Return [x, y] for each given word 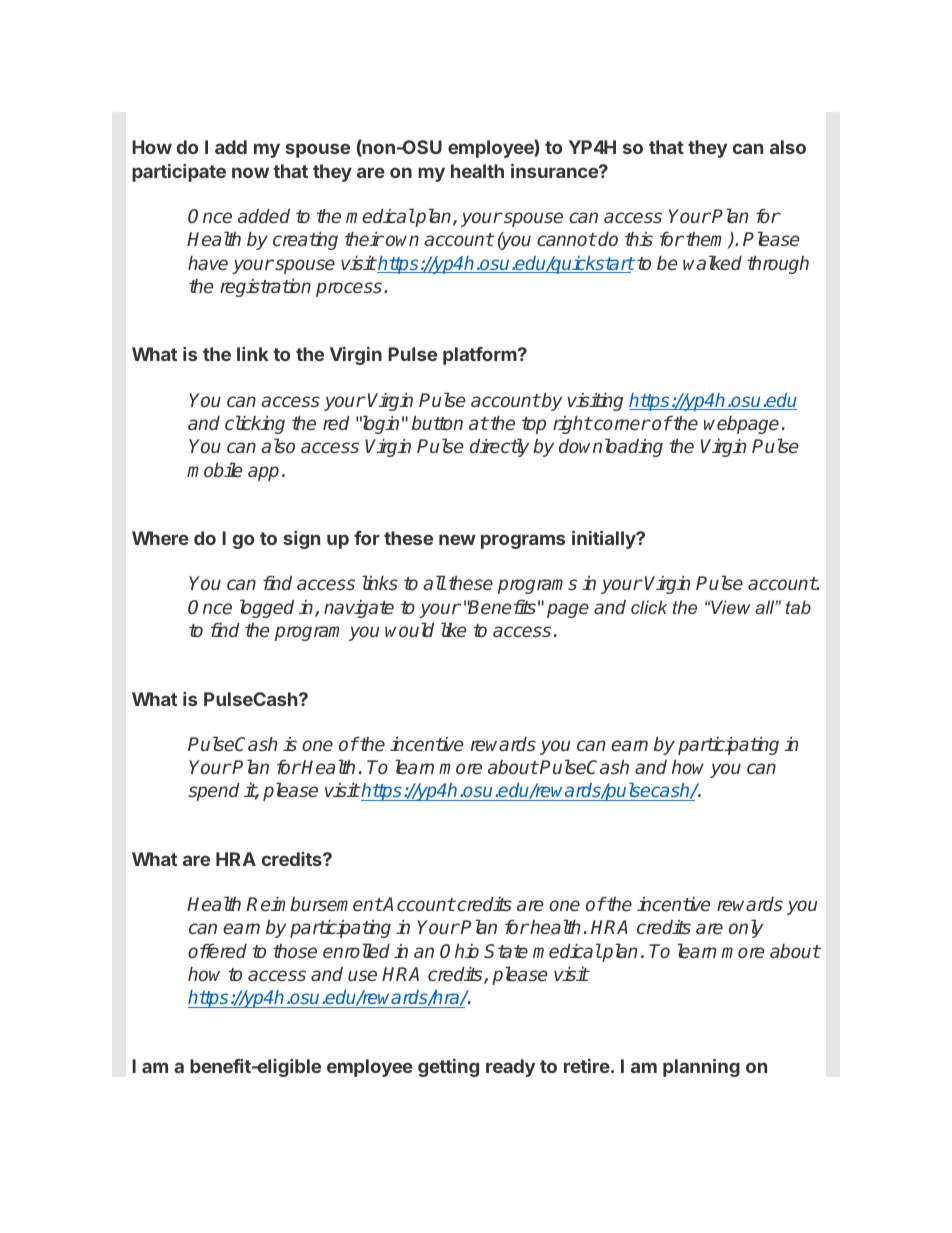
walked [712, 263]
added [264, 216]
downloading [611, 447]
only [746, 928]
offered [217, 951]
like [454, 629]
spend [214, 792]
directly [500, 447]
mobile [215, 469]
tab [798, 607]
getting [448, 1068]
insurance [555, 171]
